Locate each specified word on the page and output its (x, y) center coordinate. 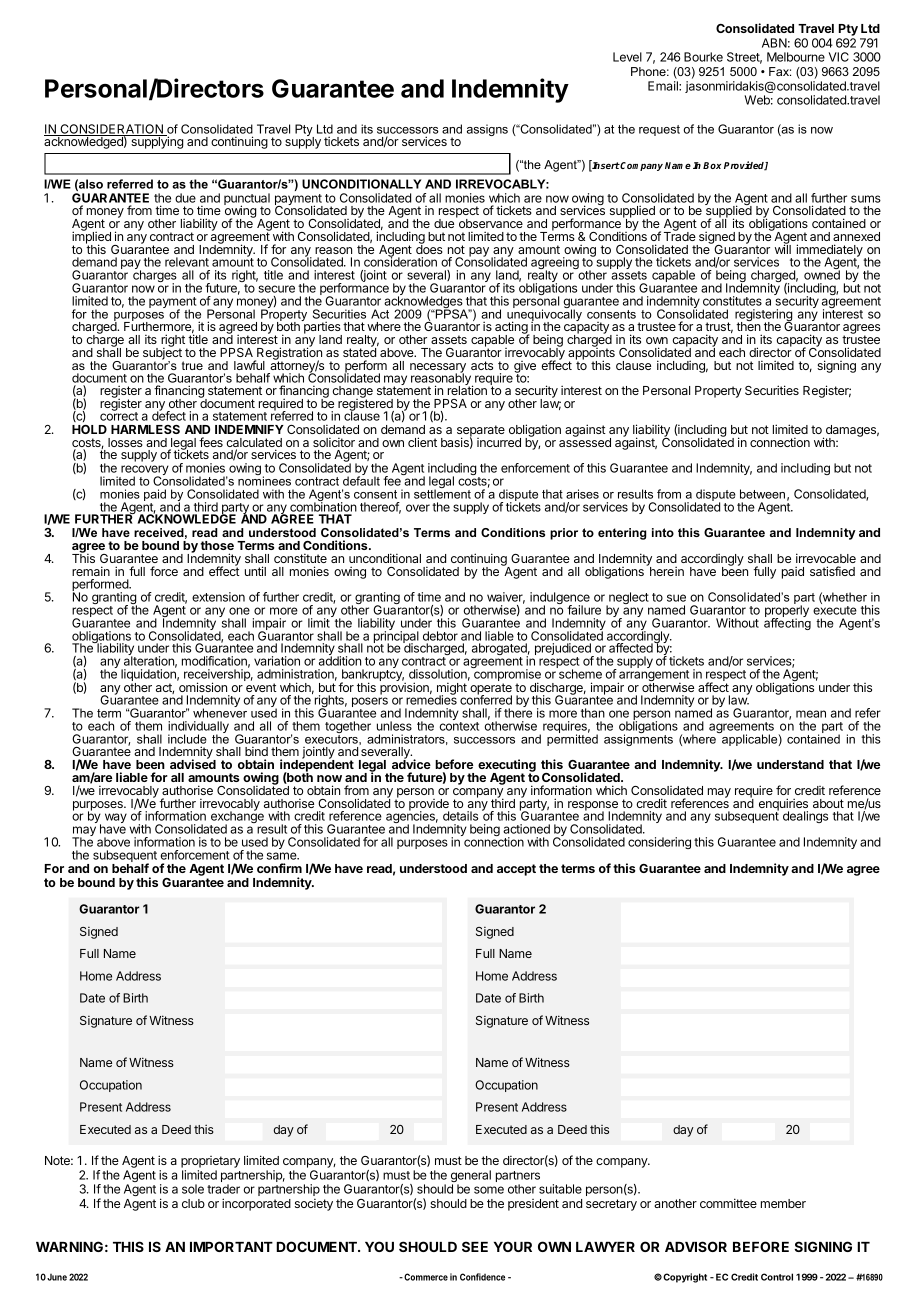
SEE (475, 1246)
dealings (805, 817)
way (116, 818)
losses (125, 442)
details (460, 816)
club (193, 1203)
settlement (442, 493)
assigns (487, 130)
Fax (780, 71)
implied (91, 238)
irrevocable (826, 558)
